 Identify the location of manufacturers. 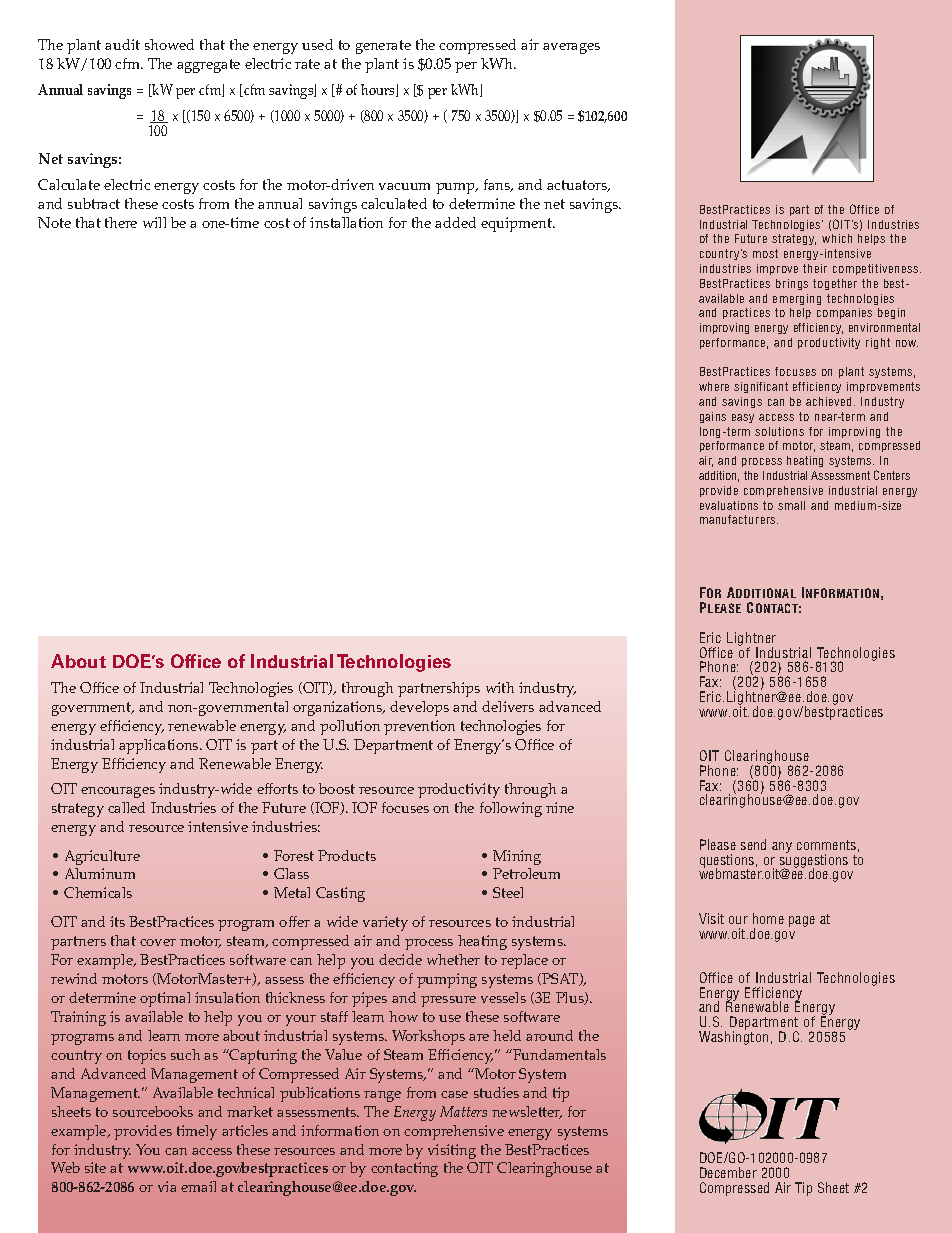
(739, 519).
